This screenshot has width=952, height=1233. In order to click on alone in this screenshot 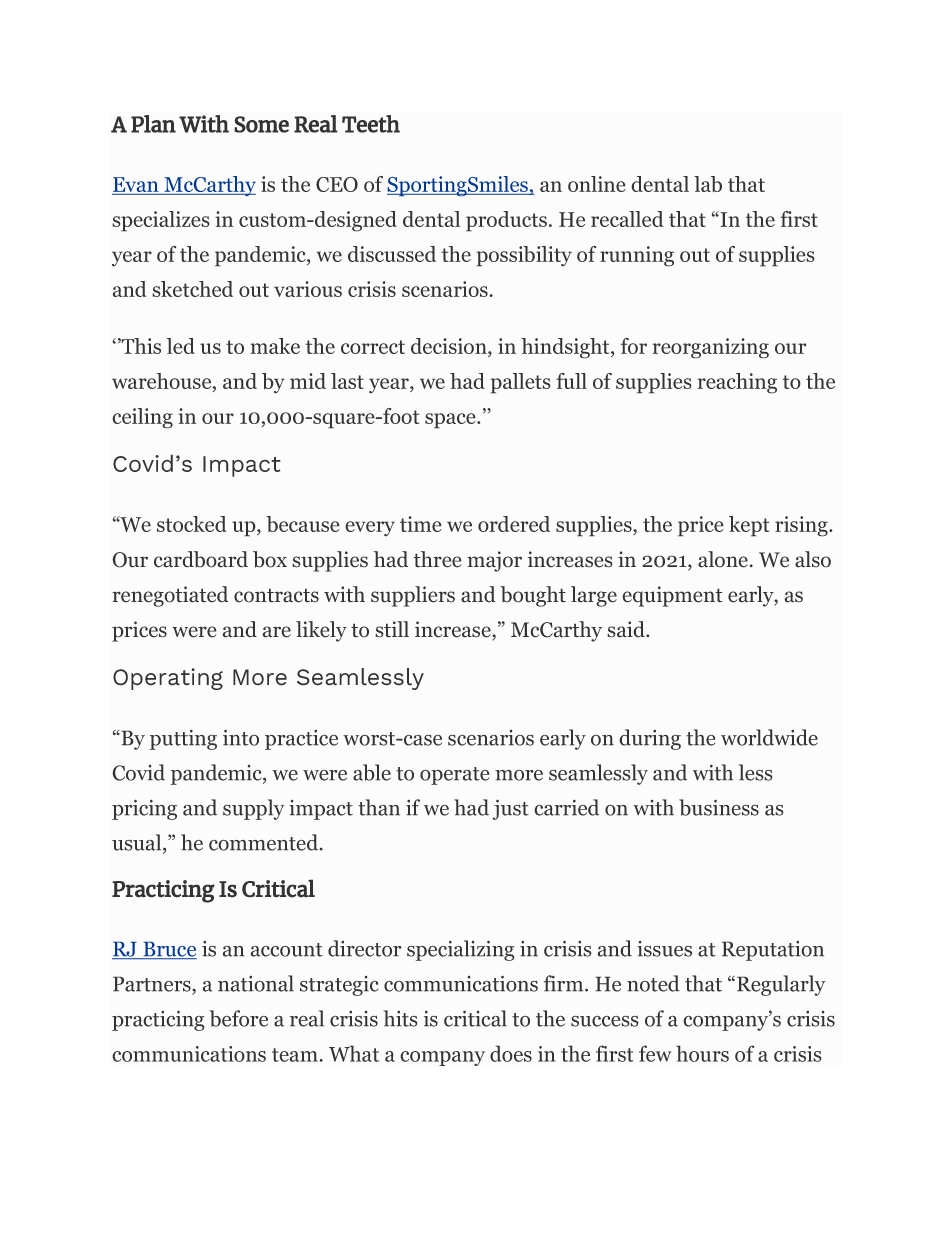, I will do `click(723, 559)`.
